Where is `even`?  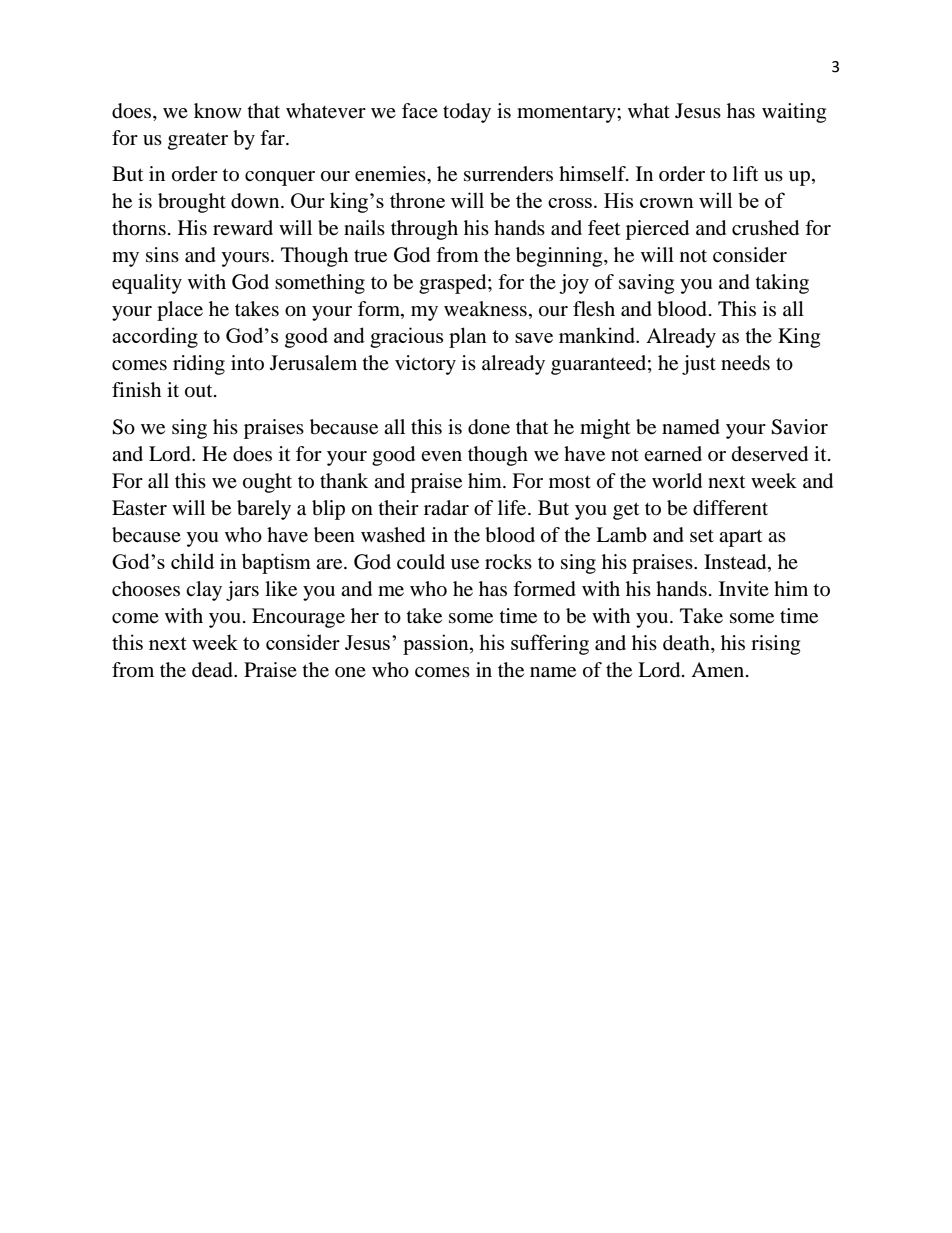 even is located at coordinates (441, 456).
